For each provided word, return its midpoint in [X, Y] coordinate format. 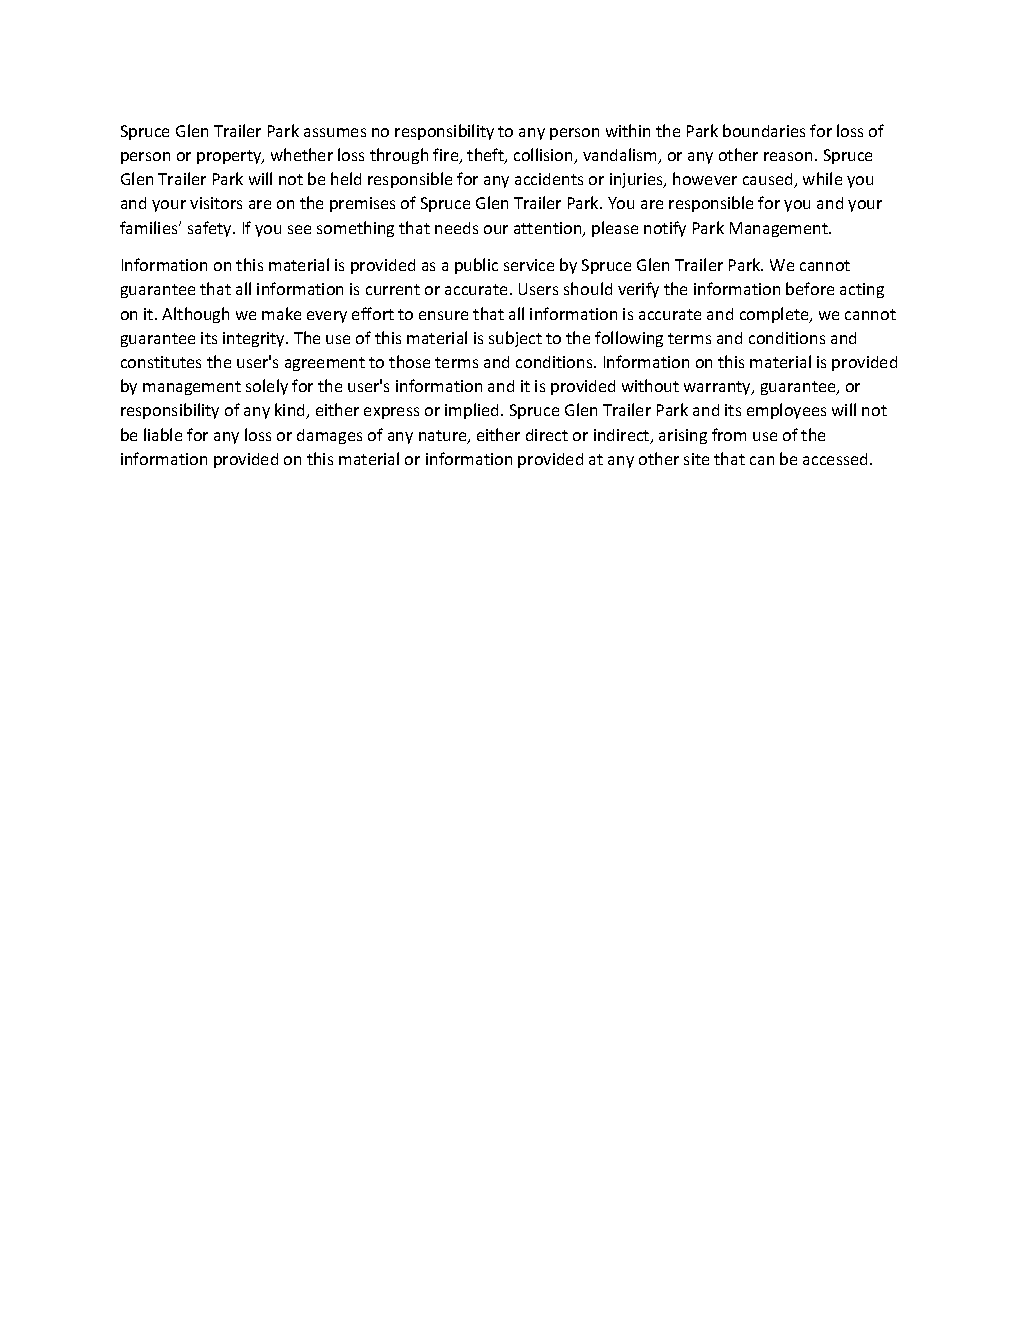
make [281, 313]
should [588, 288]
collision [544, 156]
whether [302, 154]
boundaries [764, 130]
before [810, 288]
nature [444, 437]
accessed [837, 459]
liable [163, 434]
